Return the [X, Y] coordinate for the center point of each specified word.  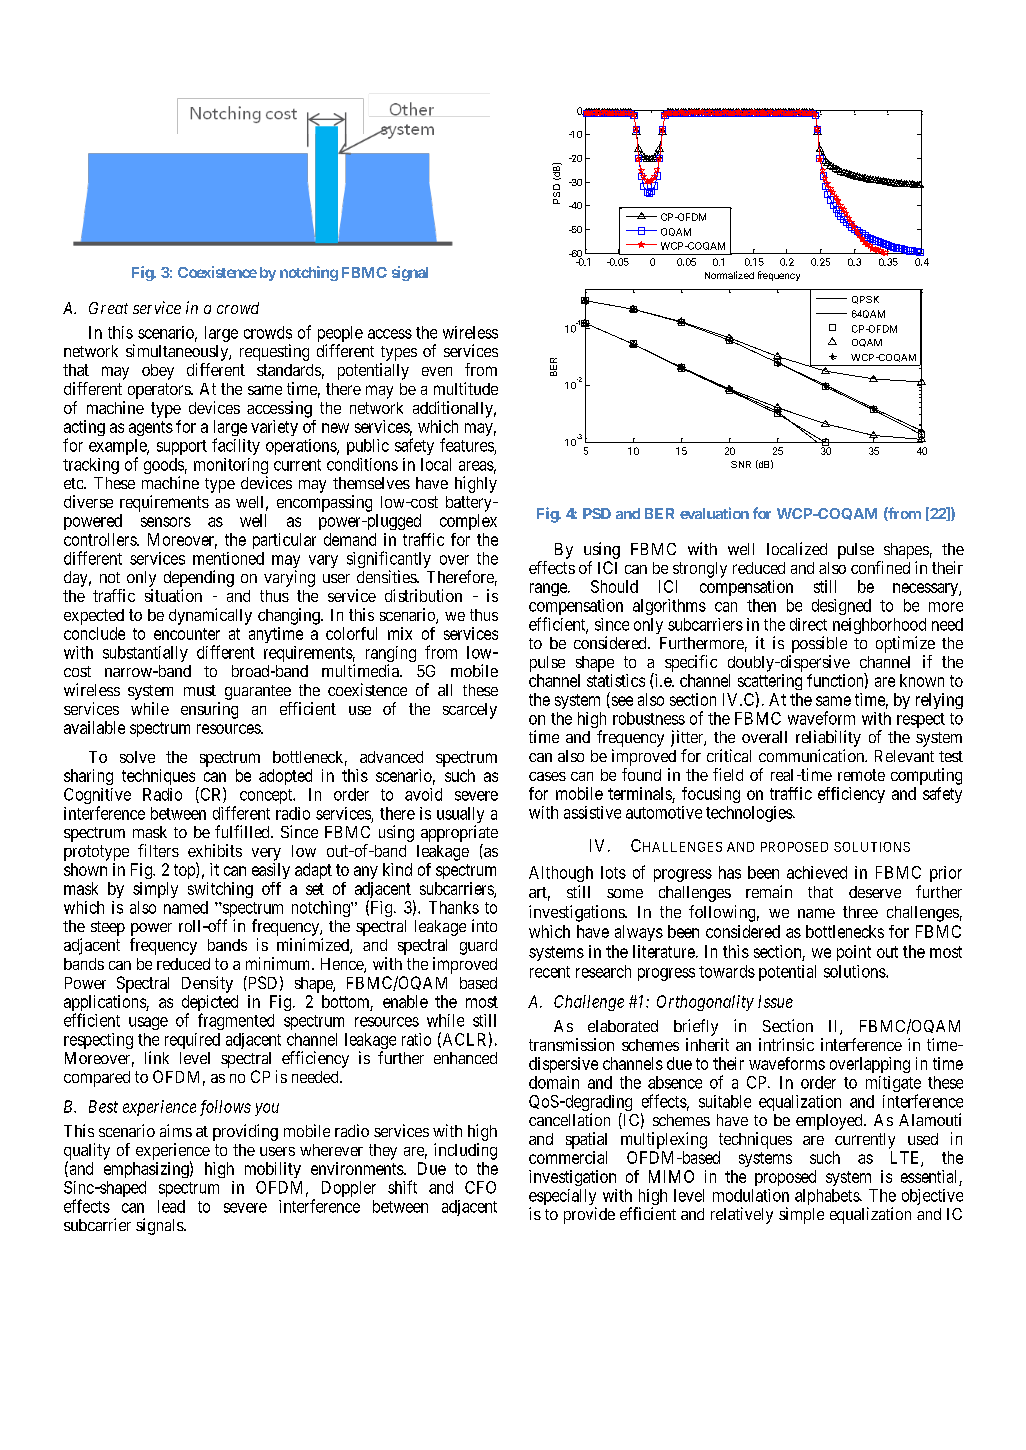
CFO [480, 1187]
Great [108, 308]
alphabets [828, 1197]
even [437, 371]
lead [171, 1206]
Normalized [729, 275]
